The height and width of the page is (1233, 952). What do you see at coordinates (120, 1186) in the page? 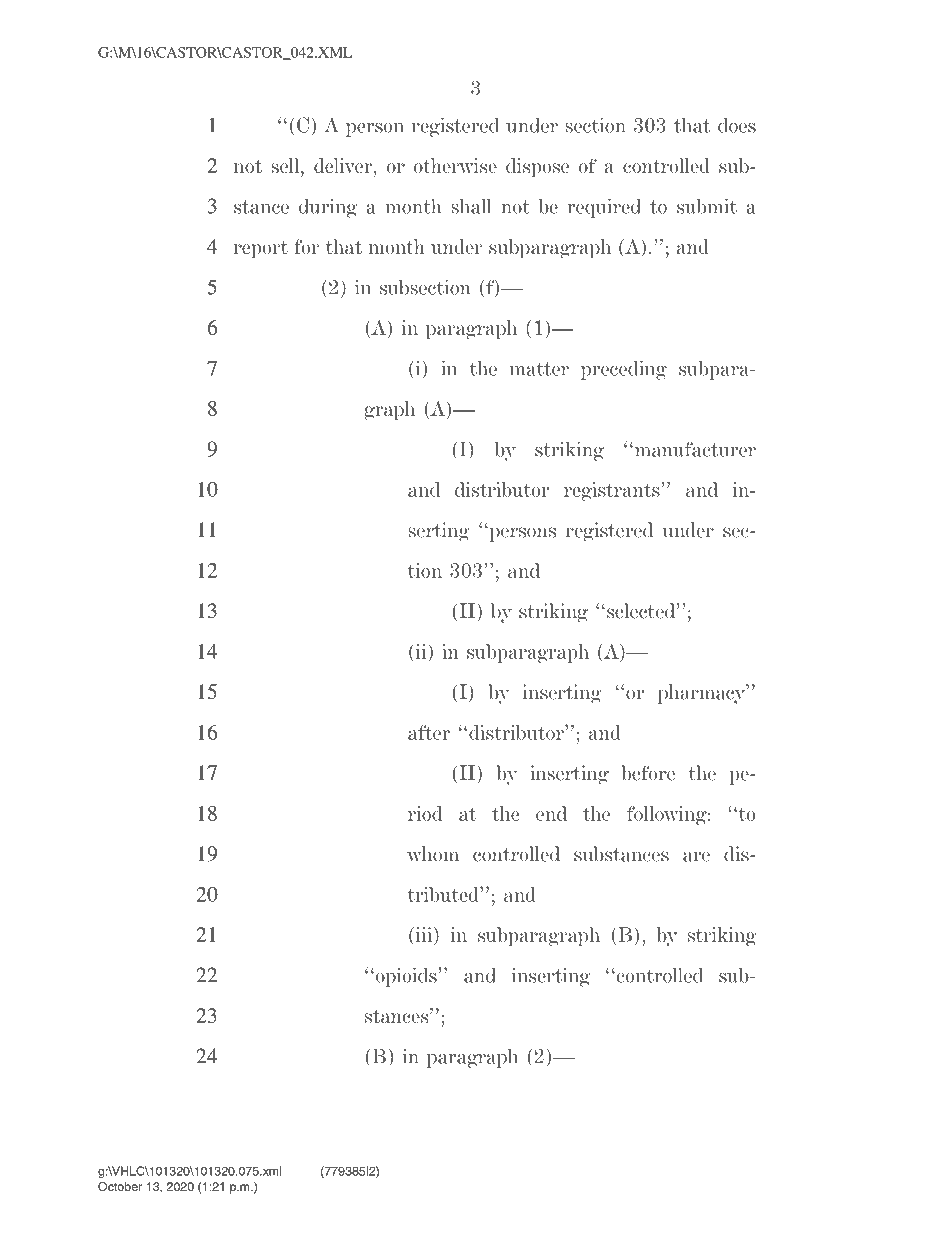
I see `October` at bounding box center [120, 1186].
